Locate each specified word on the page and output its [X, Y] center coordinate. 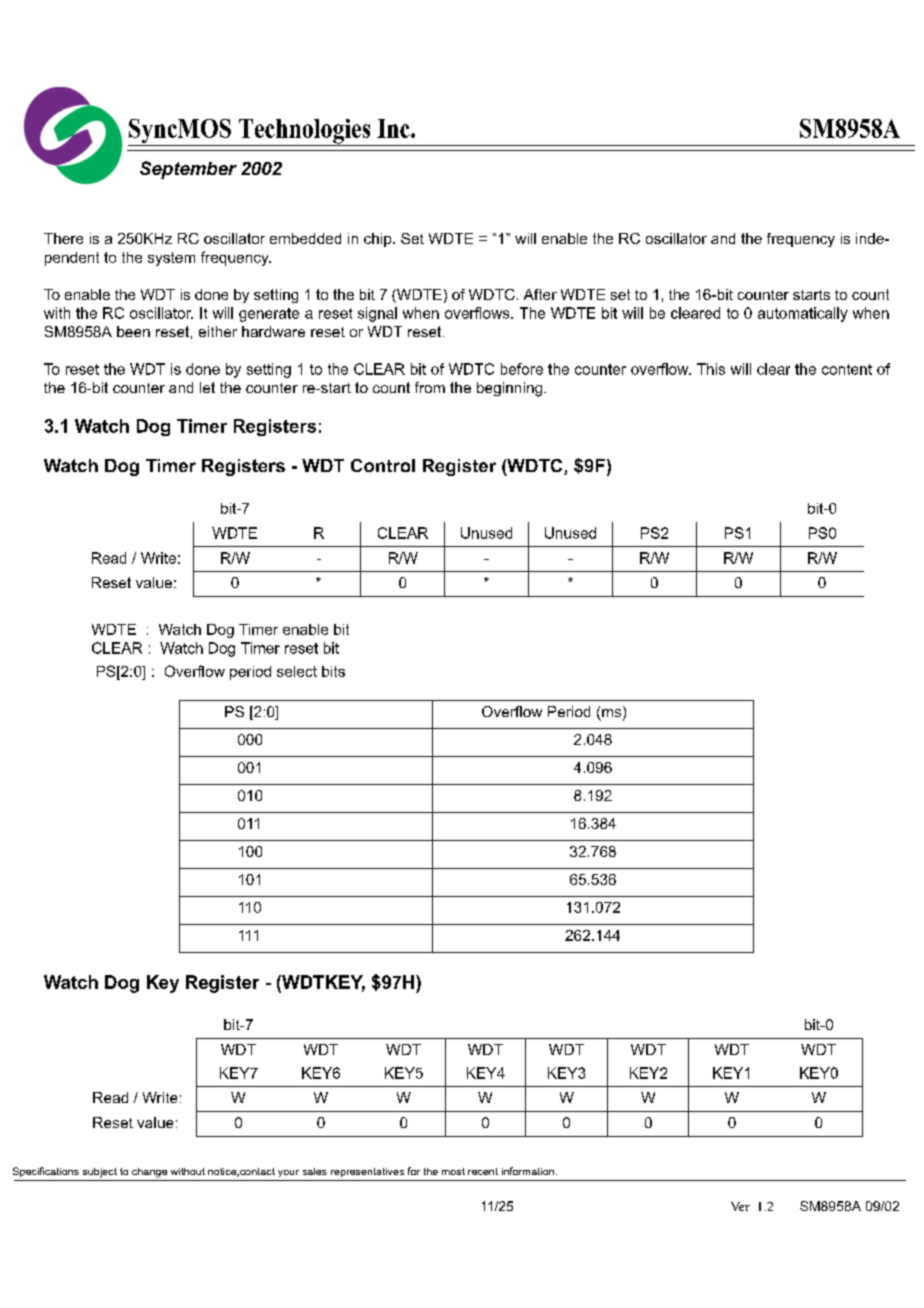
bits [333, 671]
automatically [803, 314]
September [188, 170]
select [297, 671]
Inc [394, 128]
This [711, 369]
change [149, 1173]
